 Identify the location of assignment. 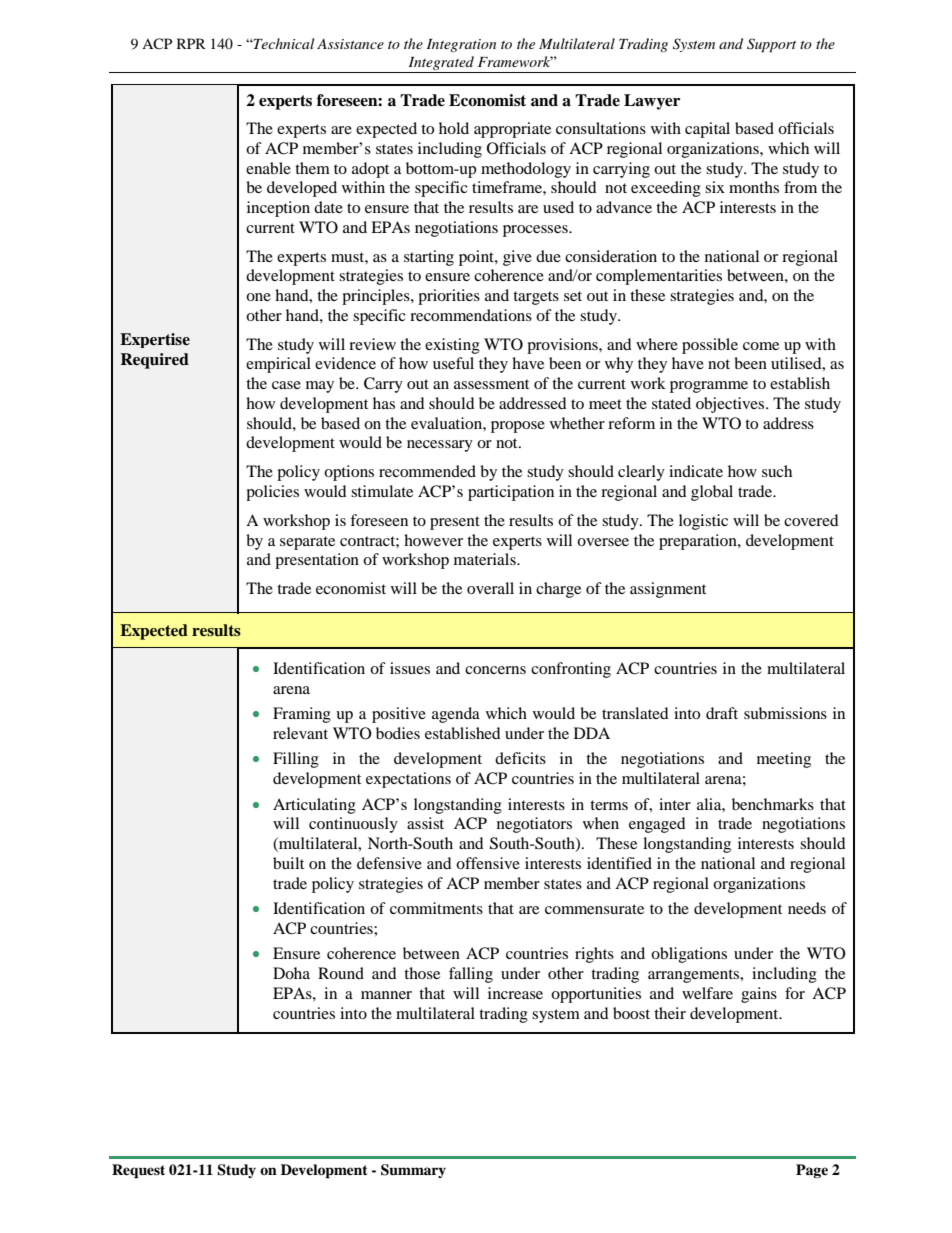
(668, 590).
